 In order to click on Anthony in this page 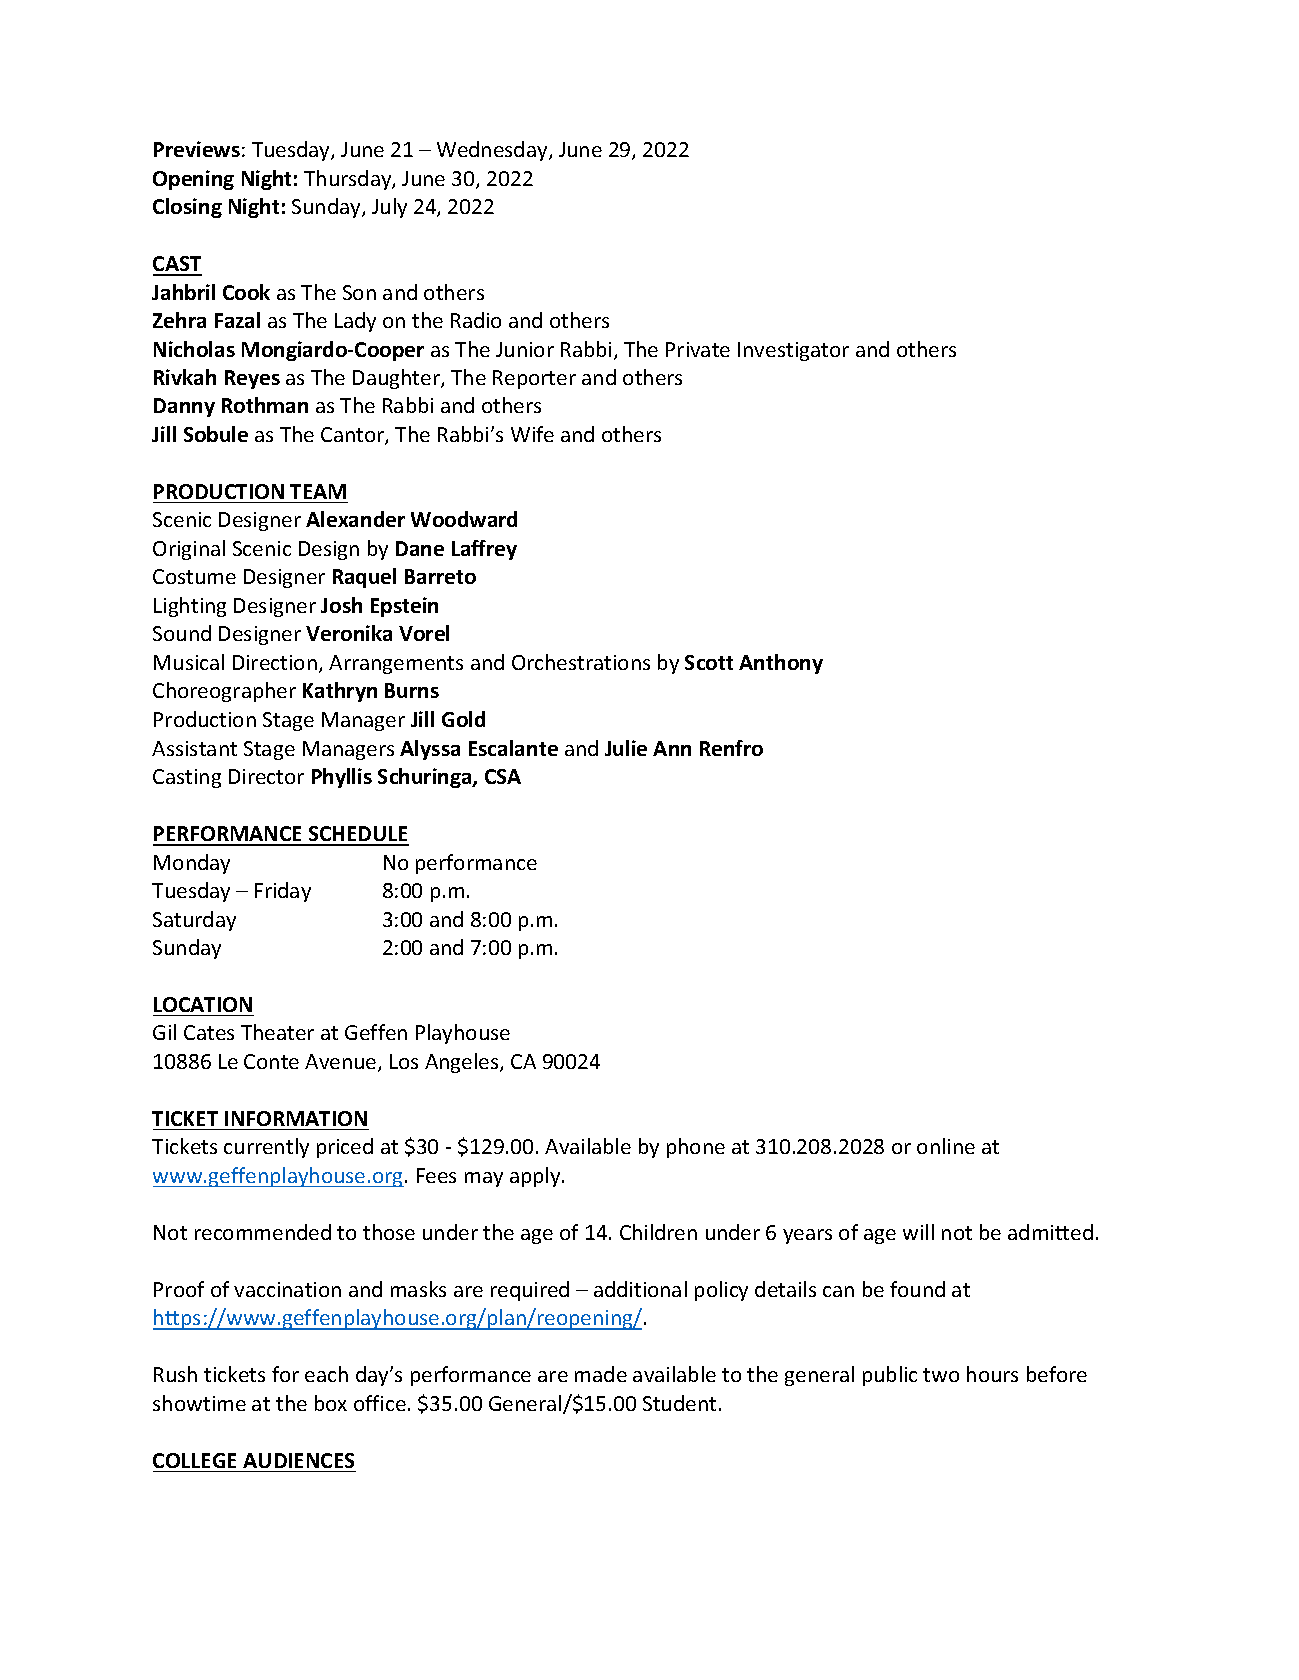, I will do `click(781, 664)`.
